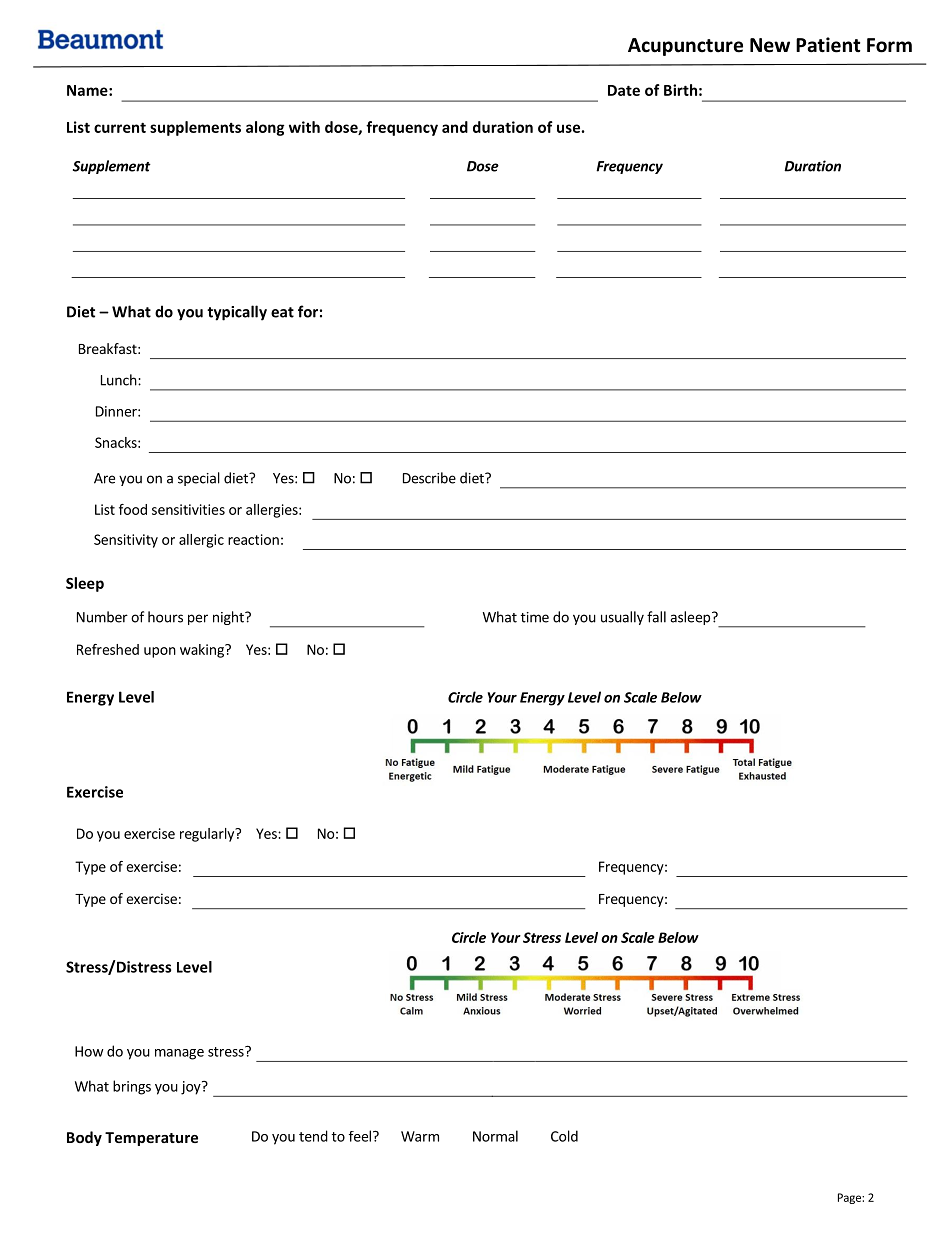  What do you see at coordinates (656, 617) in the document?
I see `fall` at bounding box center [656, 617].
